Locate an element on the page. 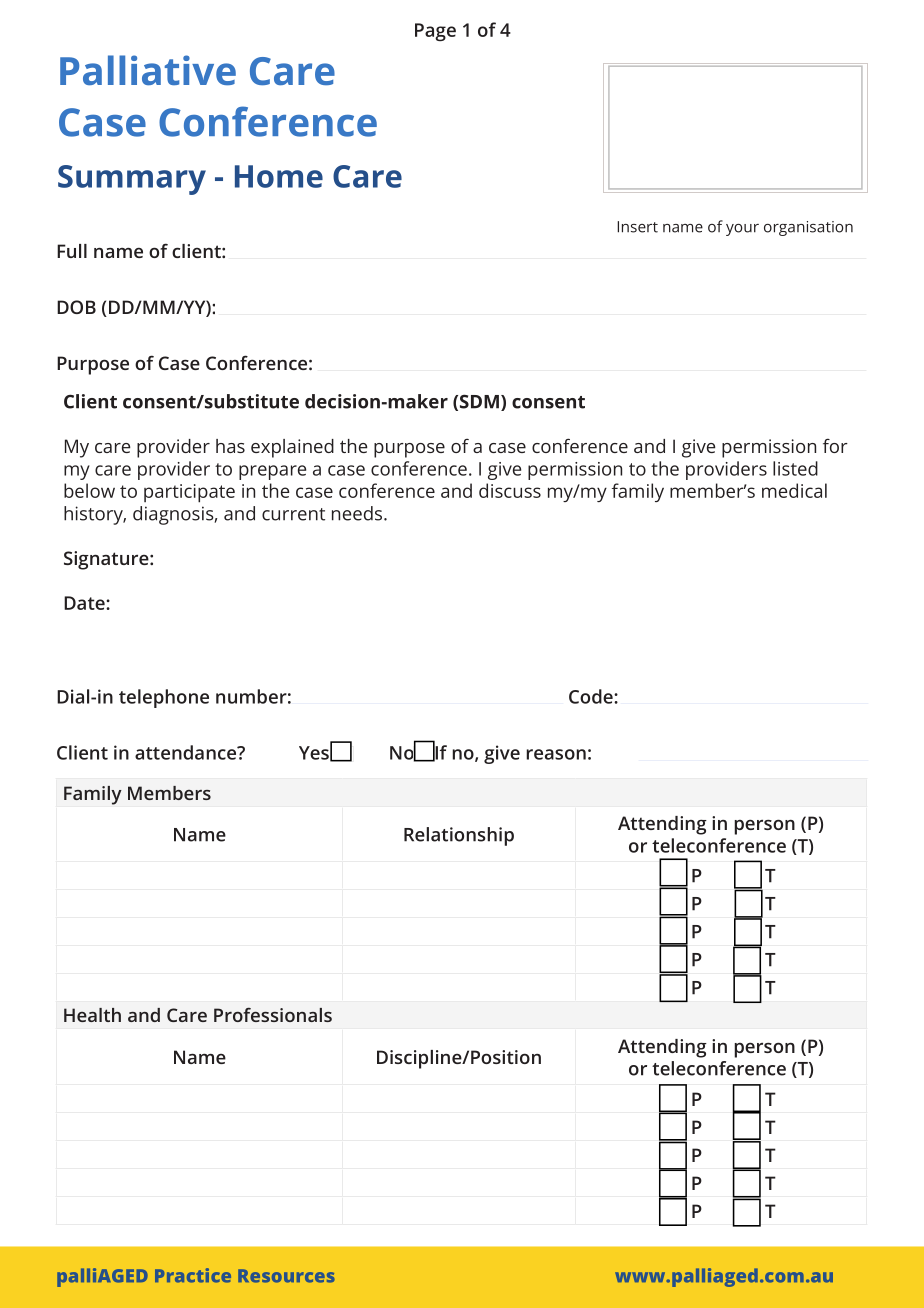  medical is located at coordinates (794, 490).
